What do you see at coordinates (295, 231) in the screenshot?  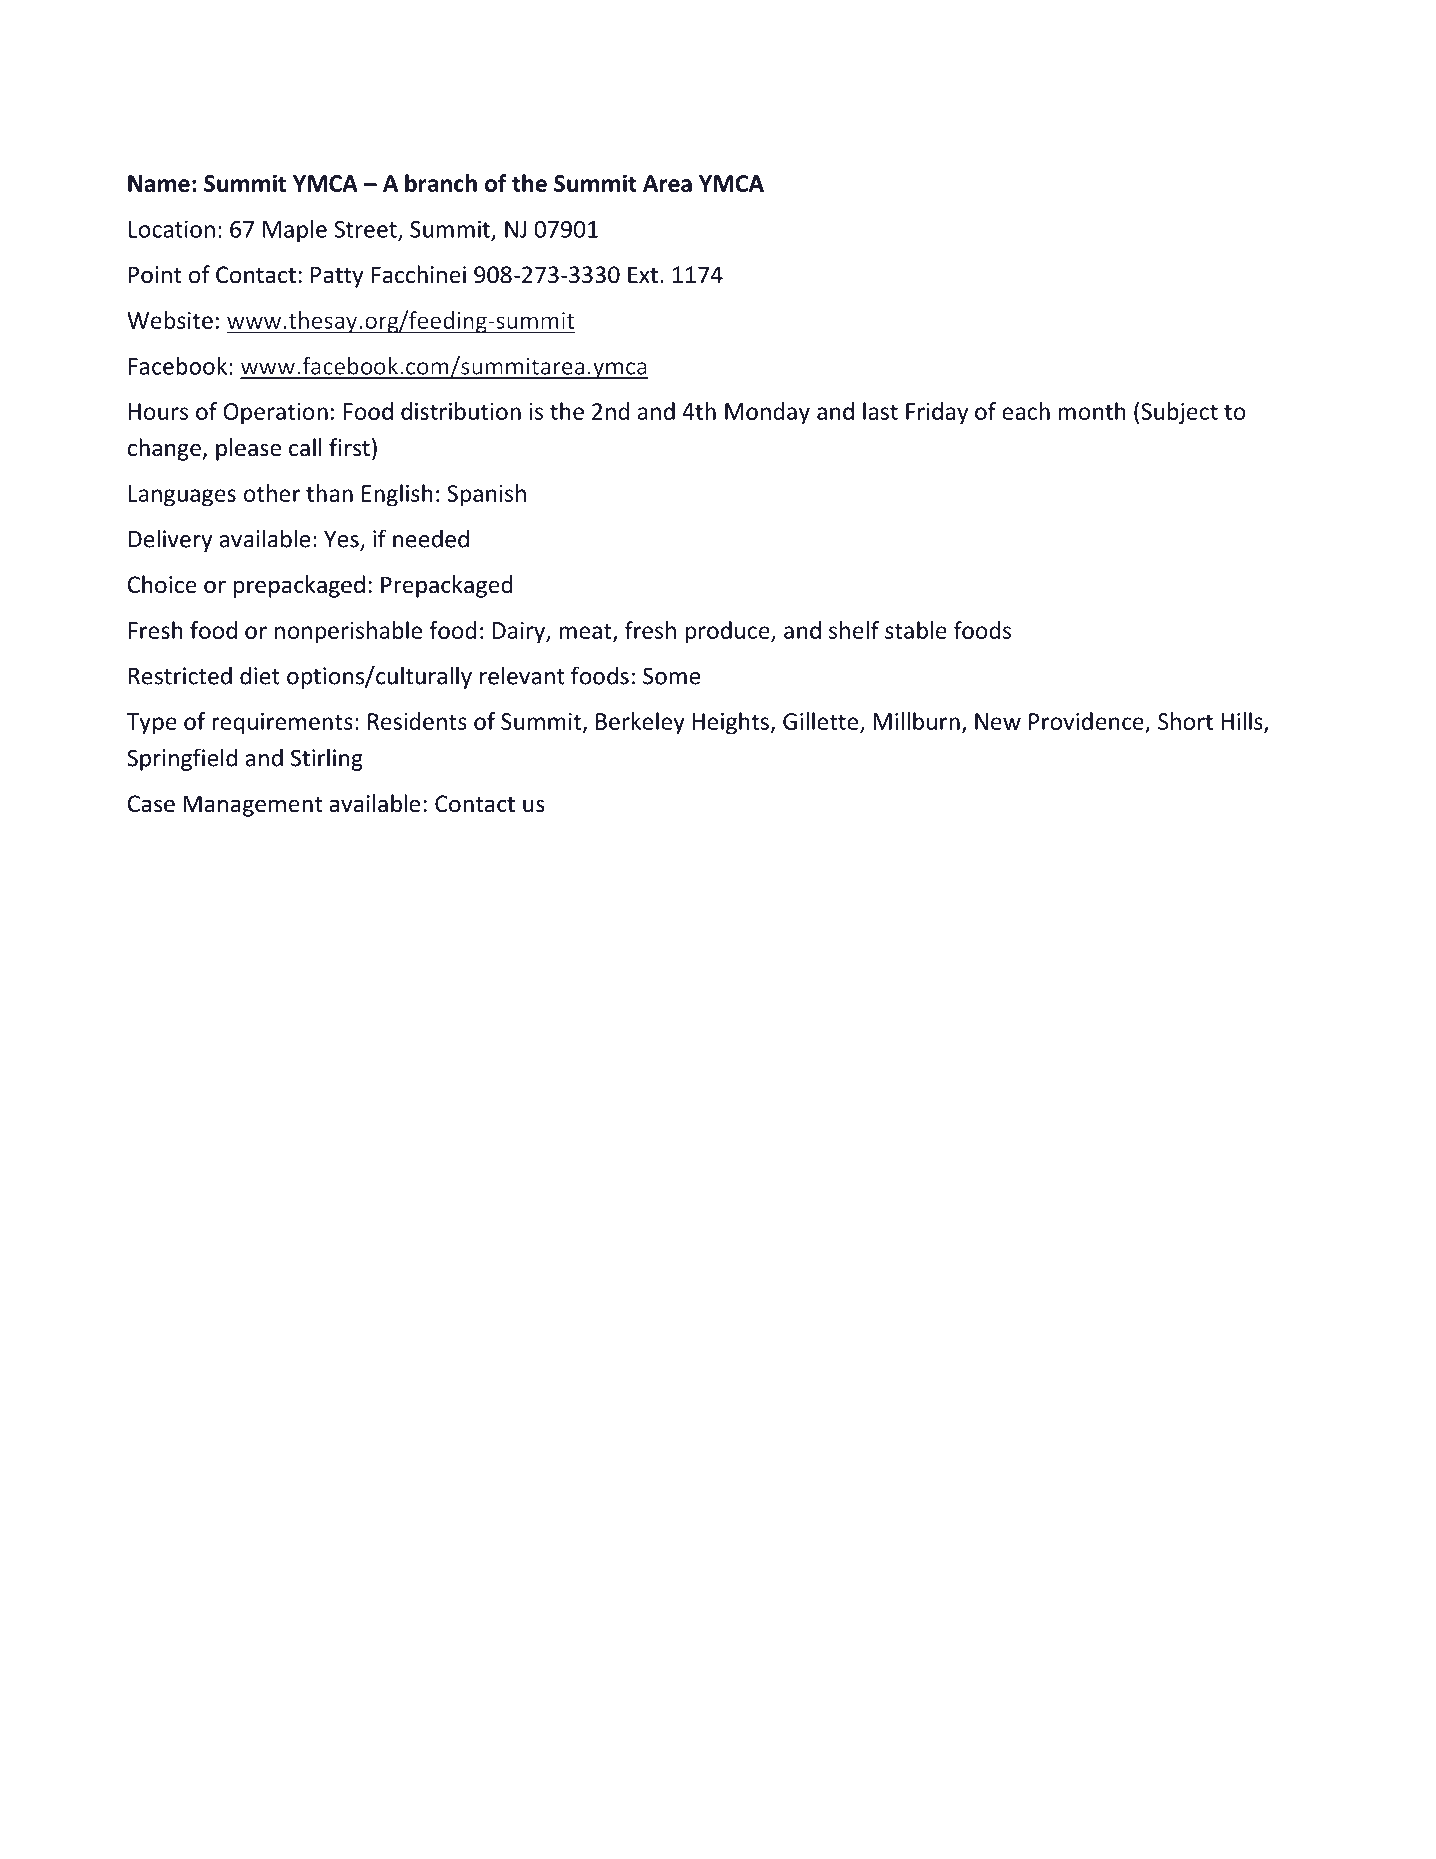 I see `Maple` at bounding box center [295, 231].
